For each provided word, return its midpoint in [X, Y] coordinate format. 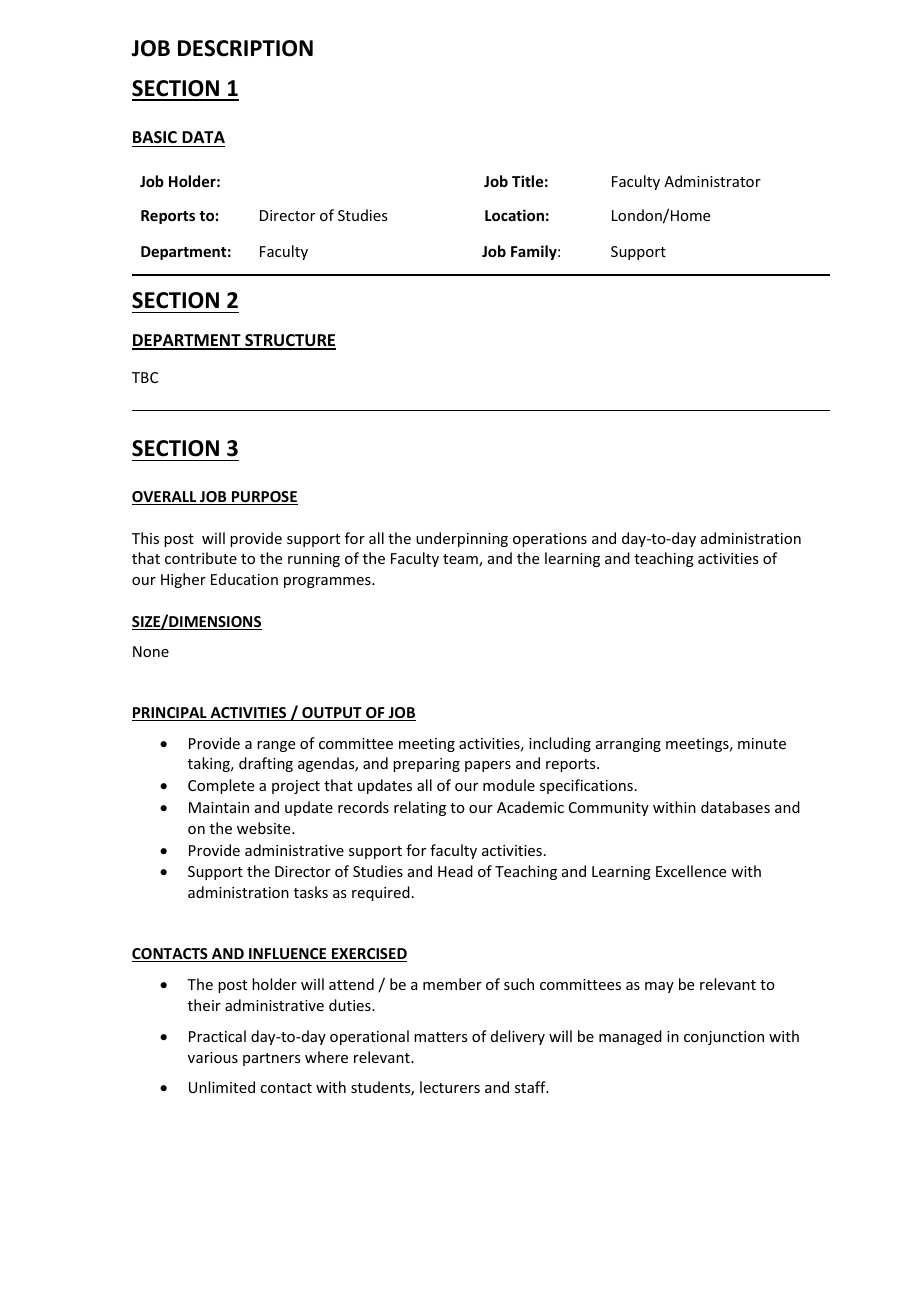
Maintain [219, 807]
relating [420, 808]
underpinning [462, 539]
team [461, 560]
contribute [201, 558]
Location [514, 215]
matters [440, 1037]
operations [550, 540]
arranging [628, 745]
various [213, 1057]
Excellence [691, 871]
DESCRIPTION [245, 48]
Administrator [712, 181]
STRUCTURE [289, 341]
